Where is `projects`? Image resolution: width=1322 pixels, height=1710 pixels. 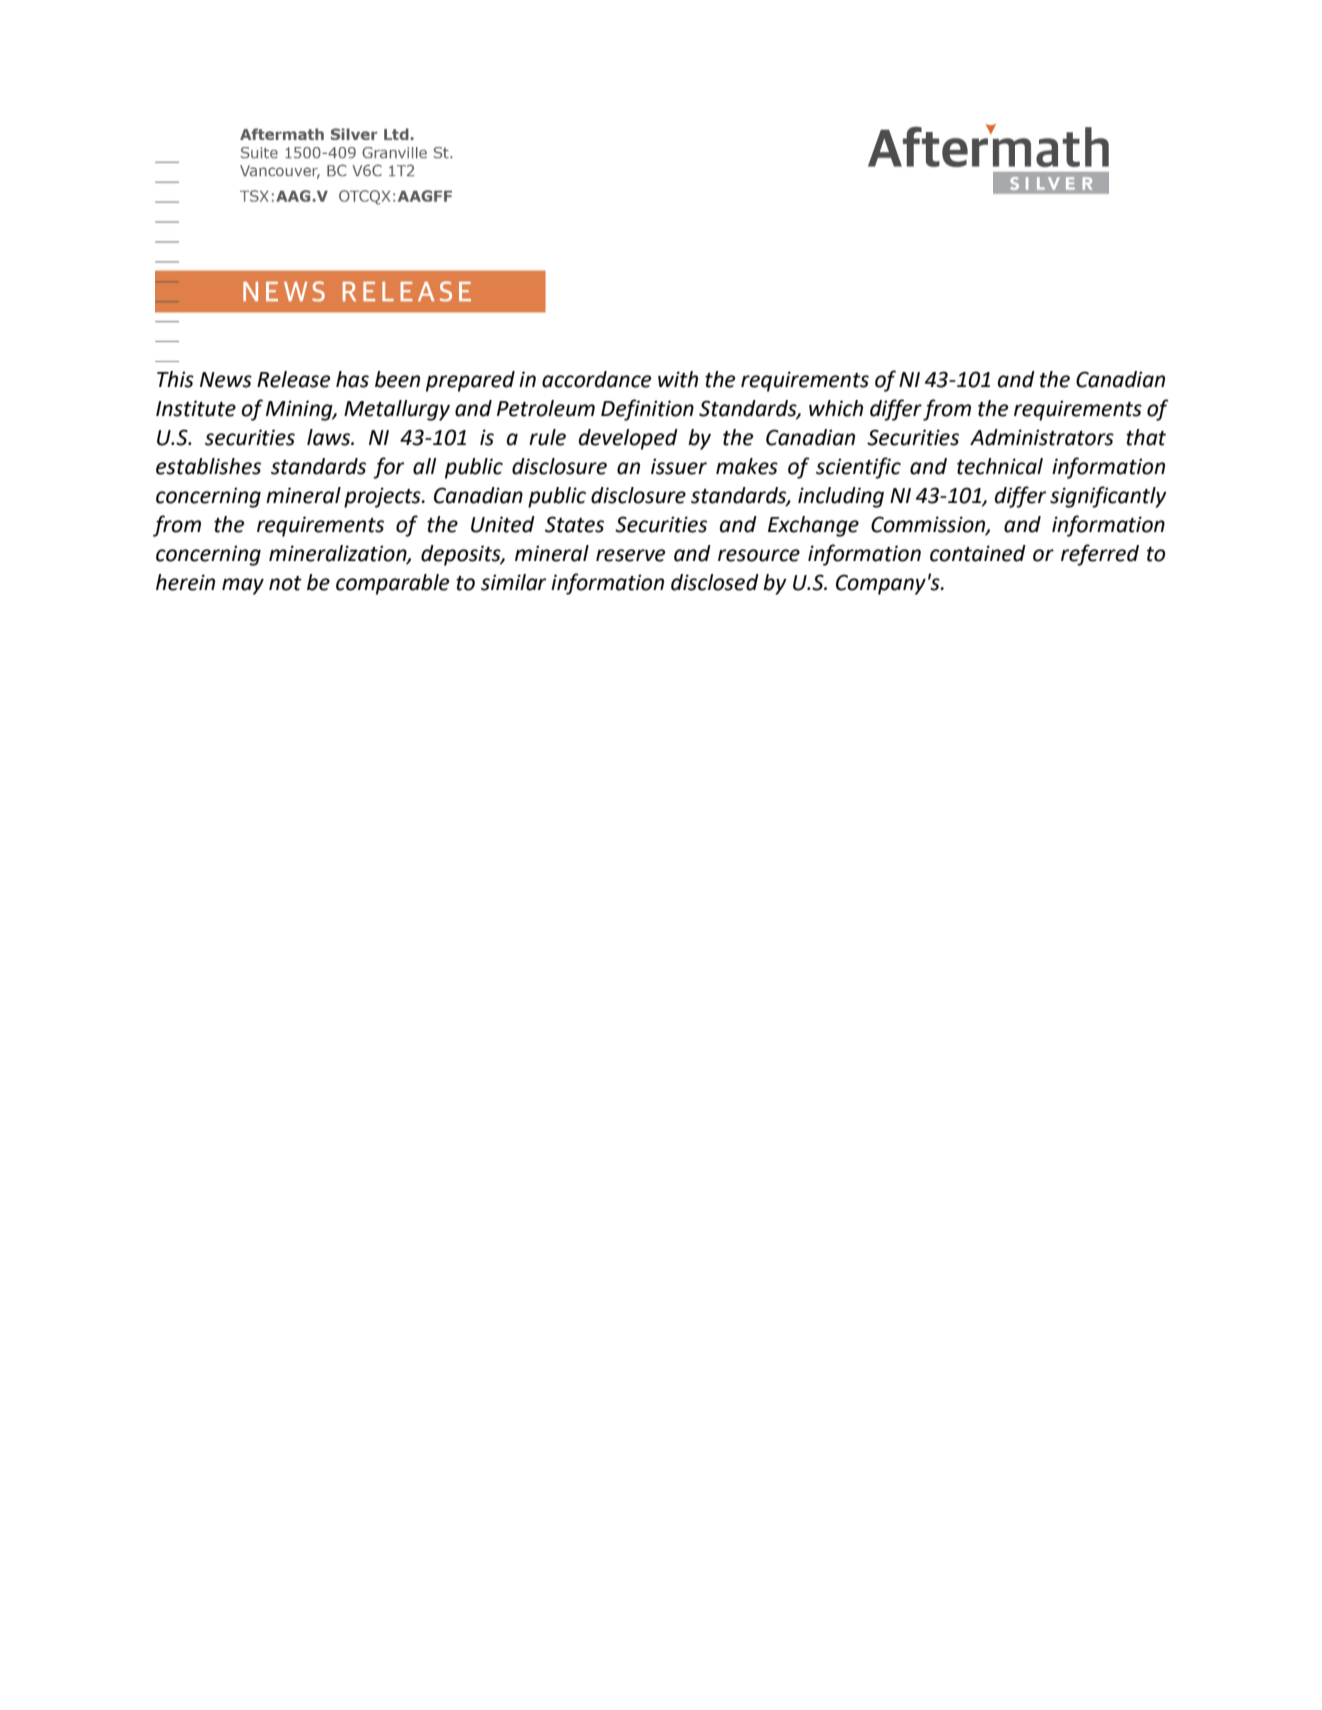
projects is located at coordinates (383, 497).
